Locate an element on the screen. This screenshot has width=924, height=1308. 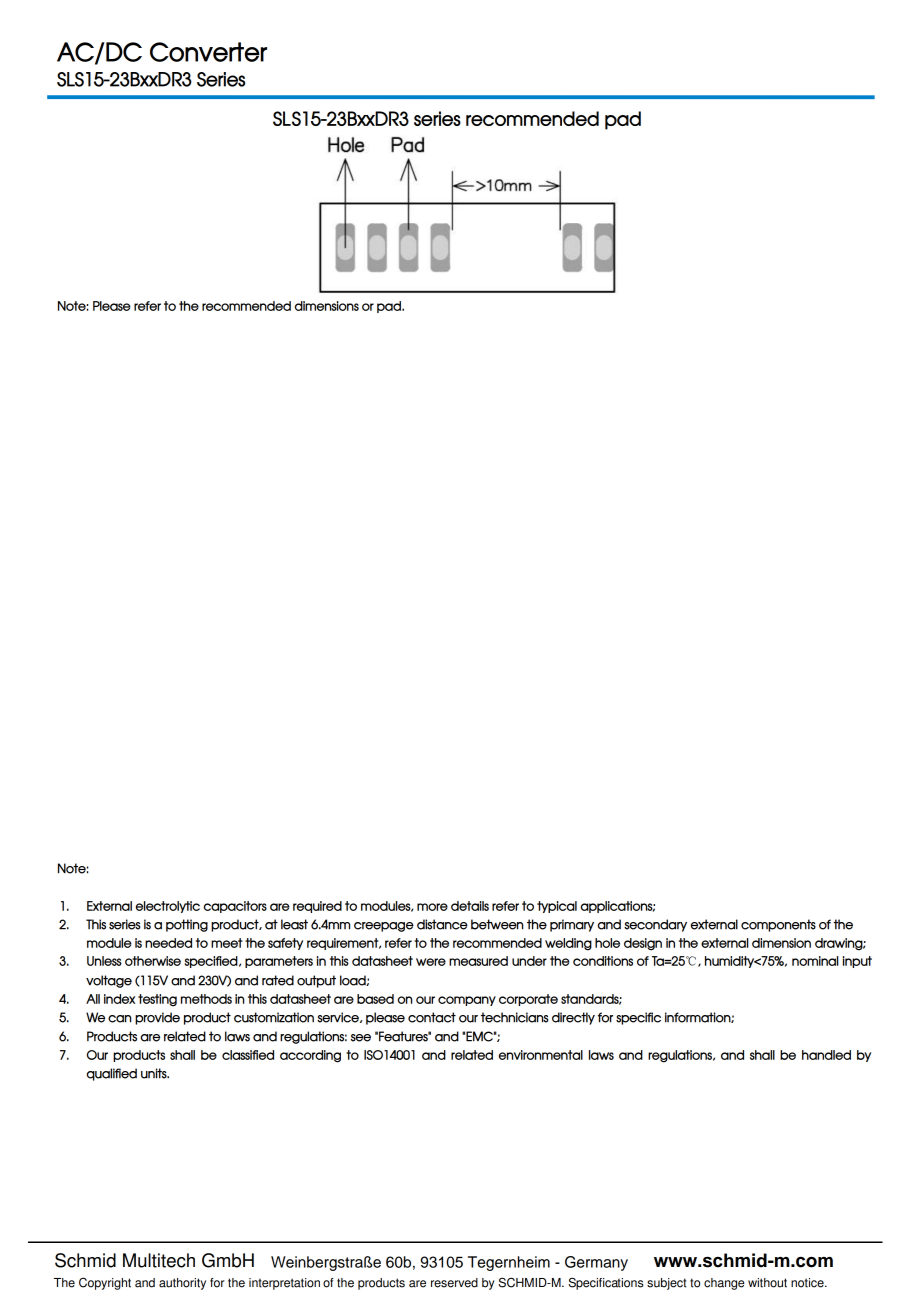
typical is located at coordinates (557, 907).
